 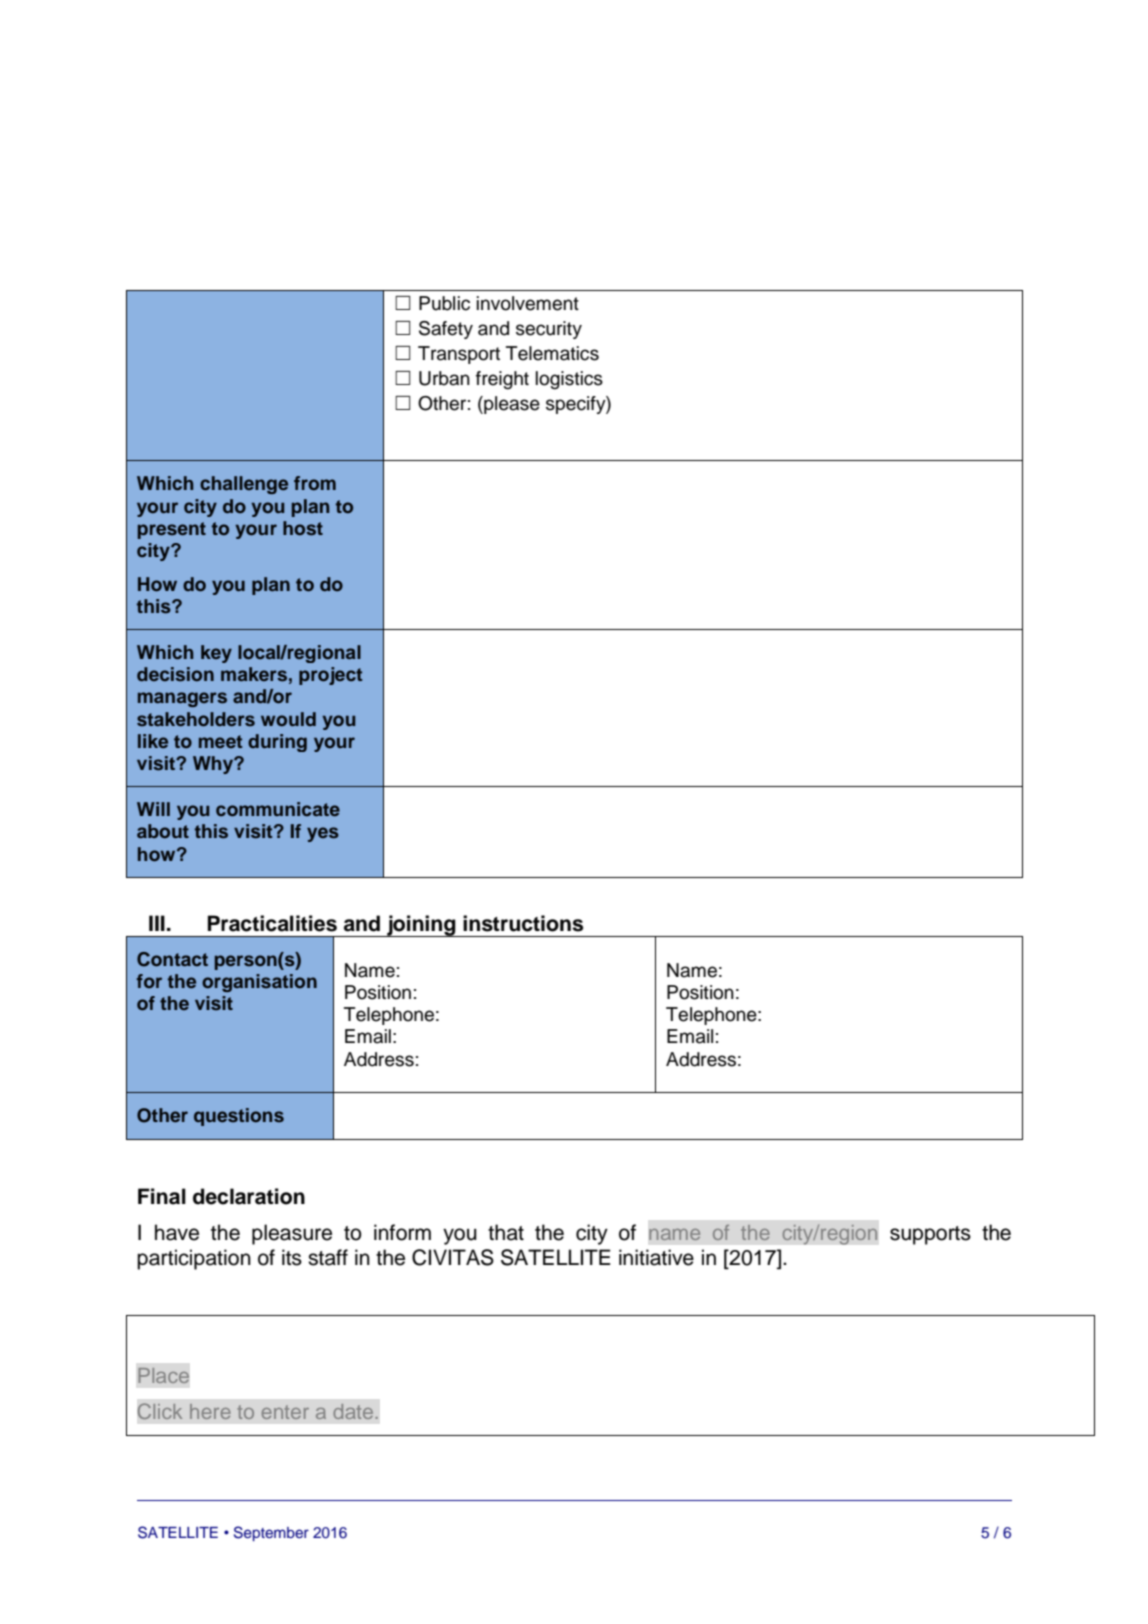 What do you see at coordinates (569, 380) in the page?
I see `logistics` at bounding box center [569, 380].
